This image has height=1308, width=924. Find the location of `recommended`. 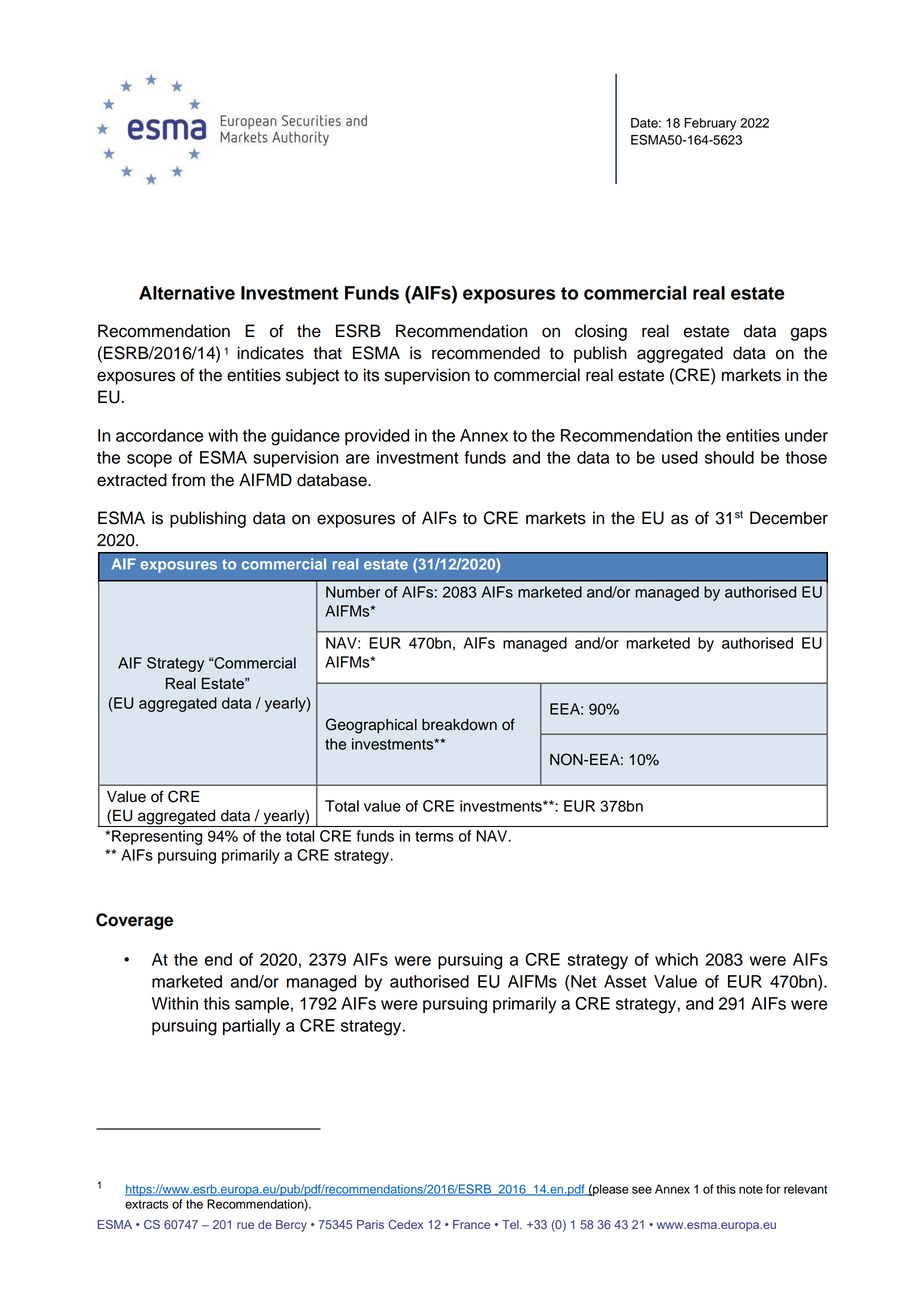

recommended is located at coordinates (486, 353).
